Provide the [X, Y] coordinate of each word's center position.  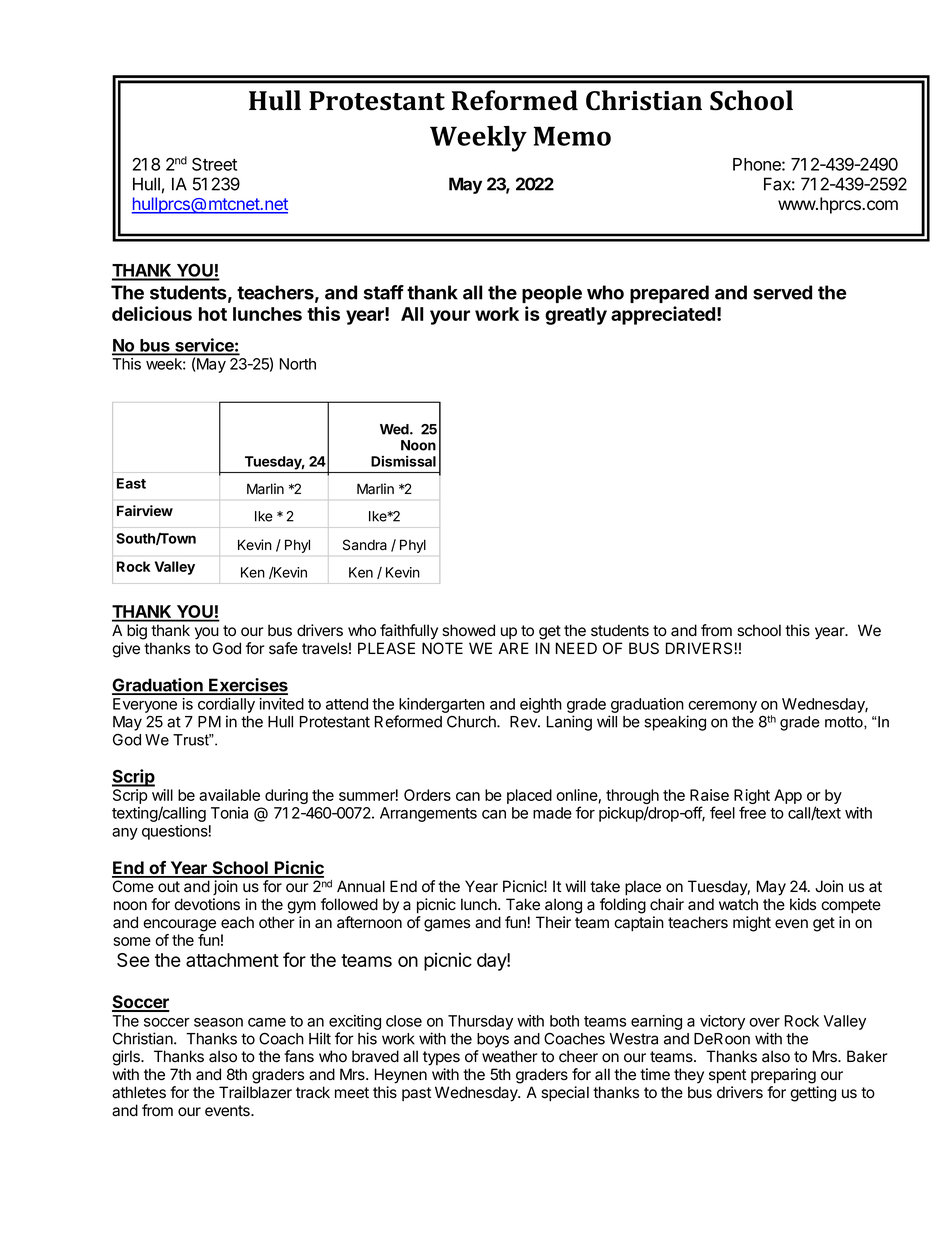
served [782, 292]
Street [214, 164]
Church [472, 722]
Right [752, 798]
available [229, 795]
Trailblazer [255, 1092]
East [131, 483]
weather [510, 1056]
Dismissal [403, 461]
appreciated [663, 315]
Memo [572, 136]
